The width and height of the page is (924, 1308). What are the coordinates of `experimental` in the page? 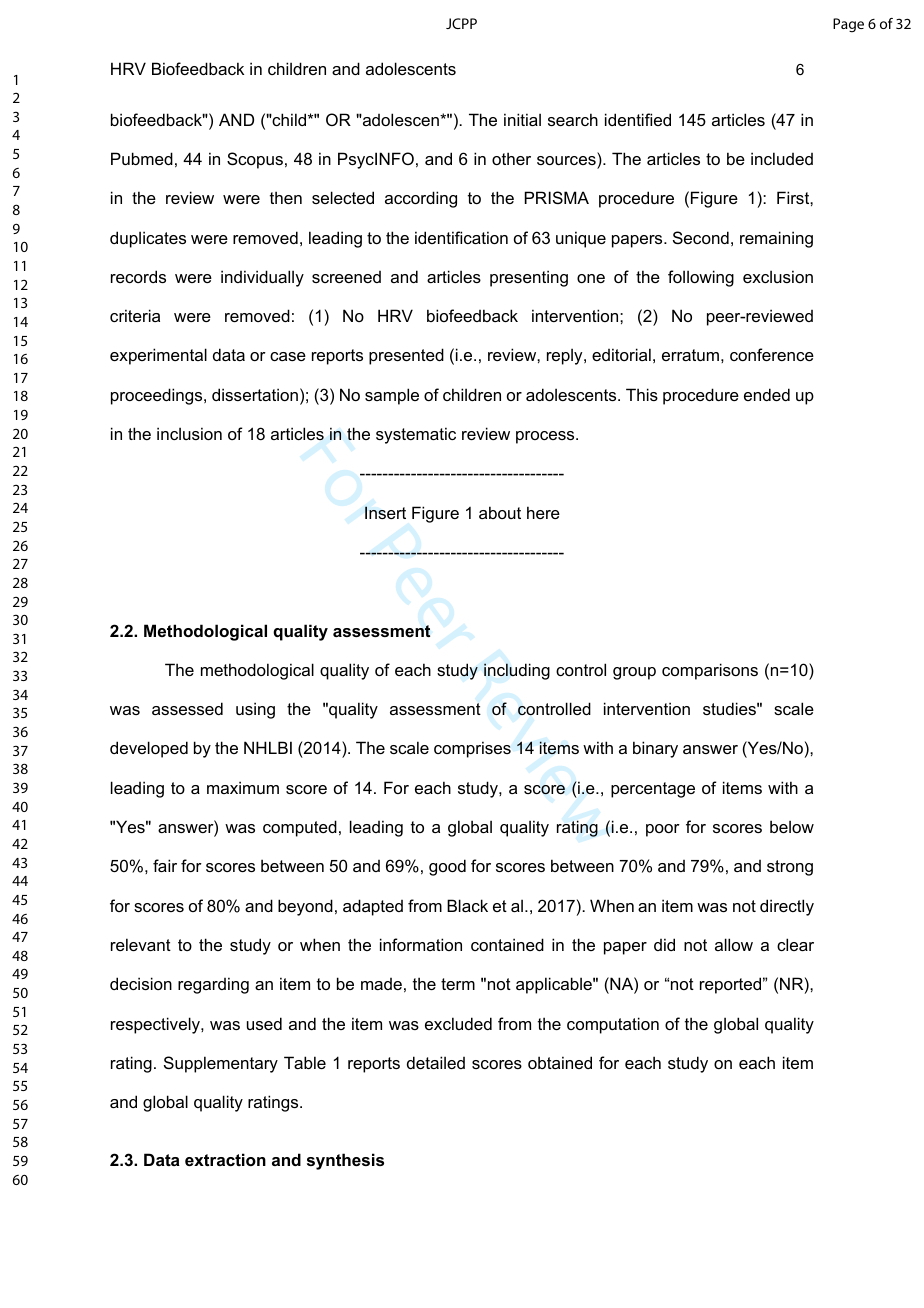 It's located at (158, 356).
